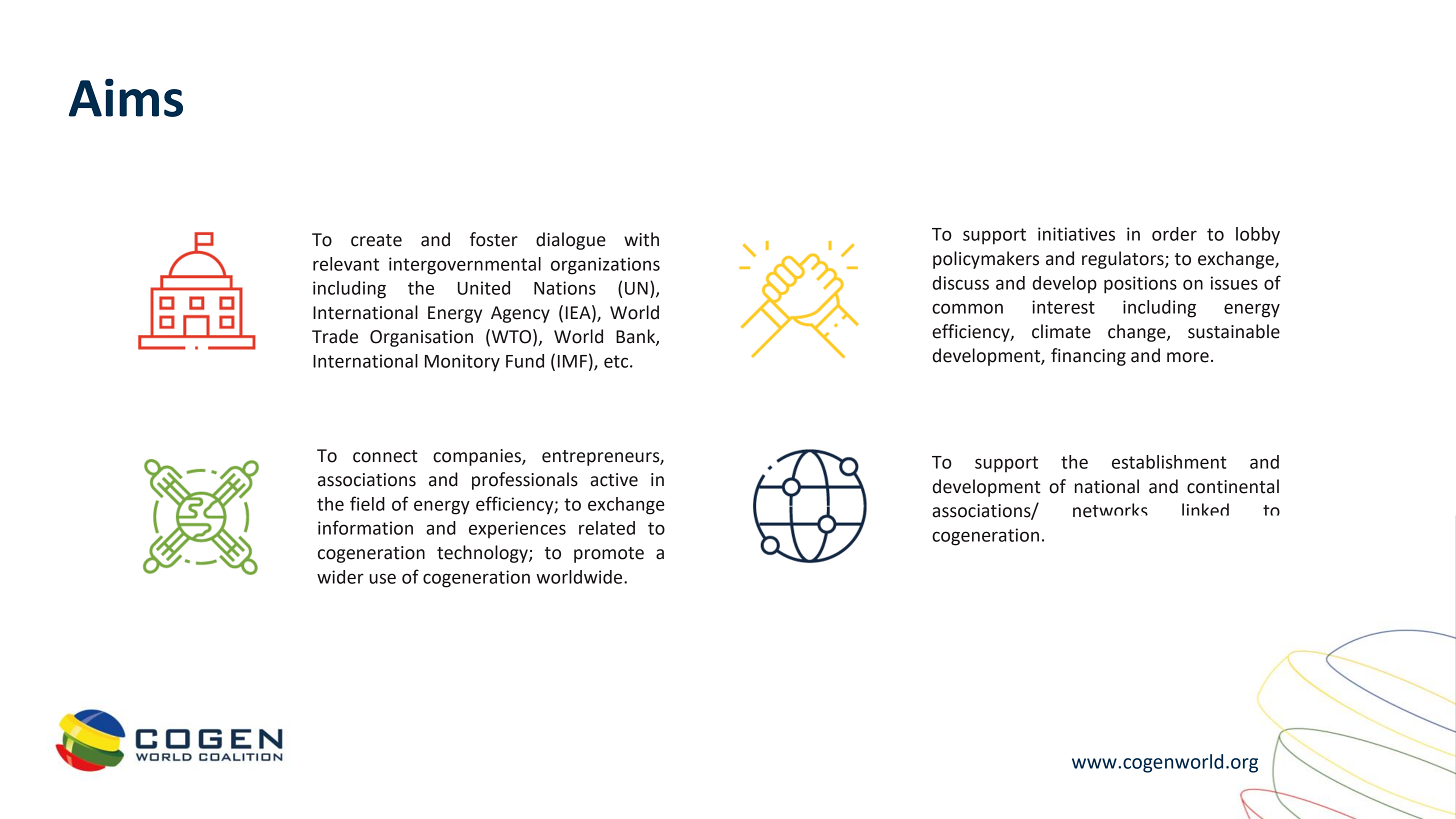 This screenshot has height=819, width=1456. I want to click on with, so click(641, 239).
